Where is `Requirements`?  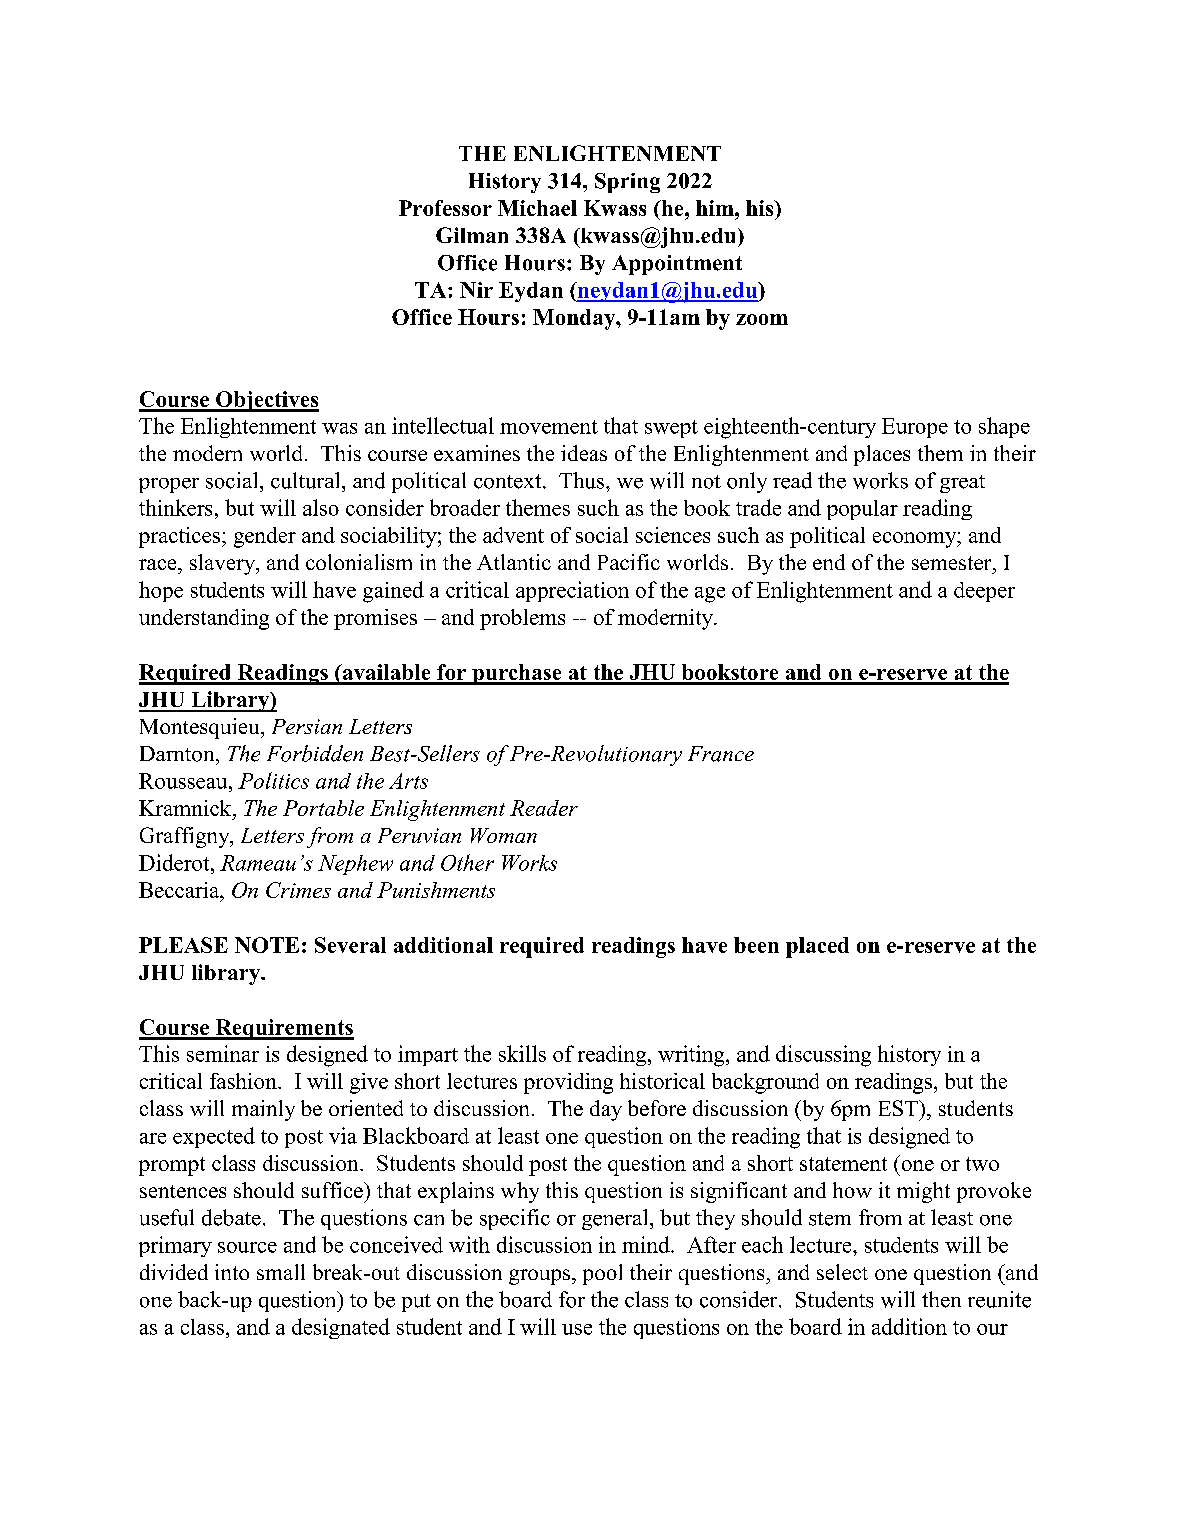 Requirements is located at coordinates (283, 1029).
